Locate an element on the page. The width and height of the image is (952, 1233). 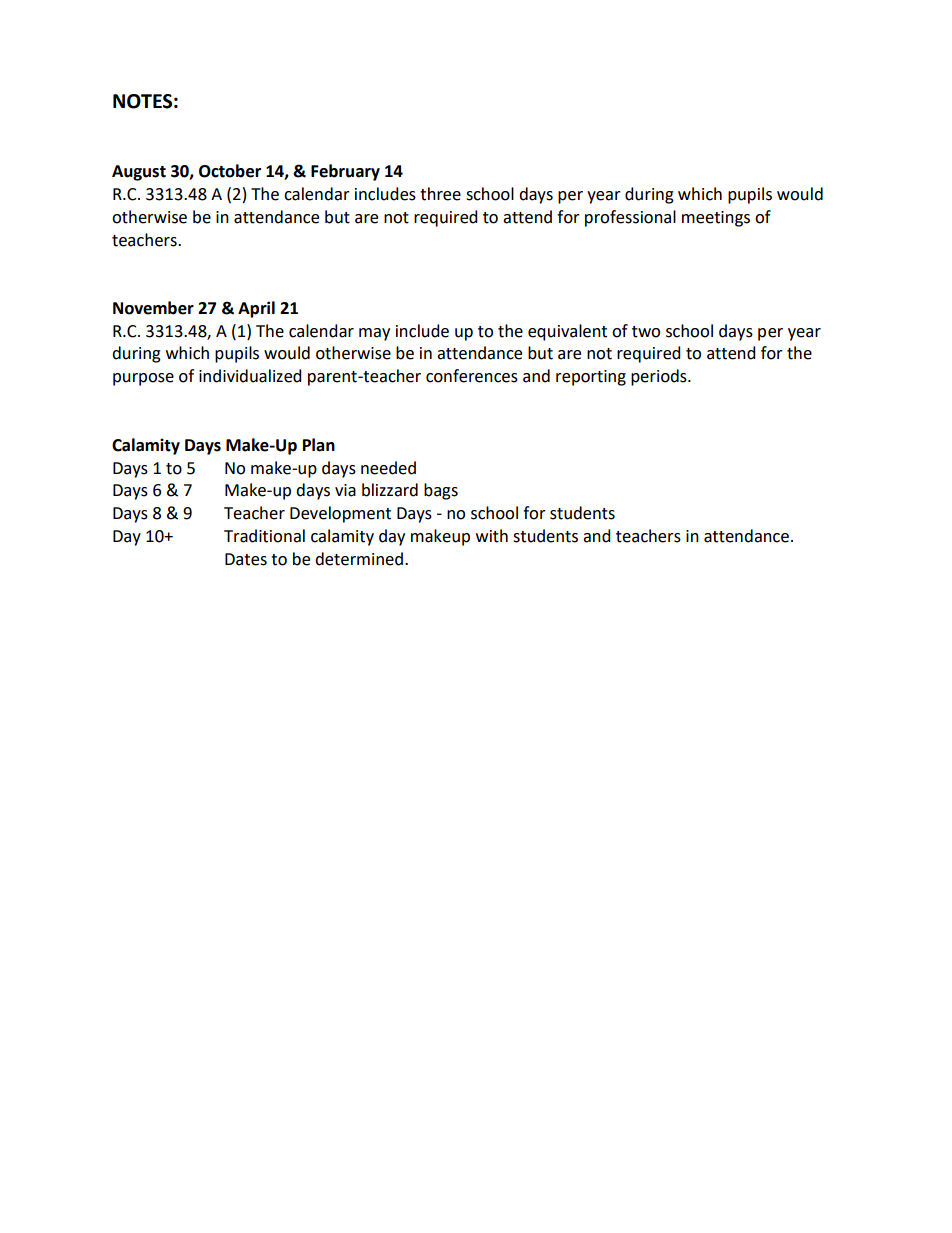
with is located at coordinates (492, 536).
